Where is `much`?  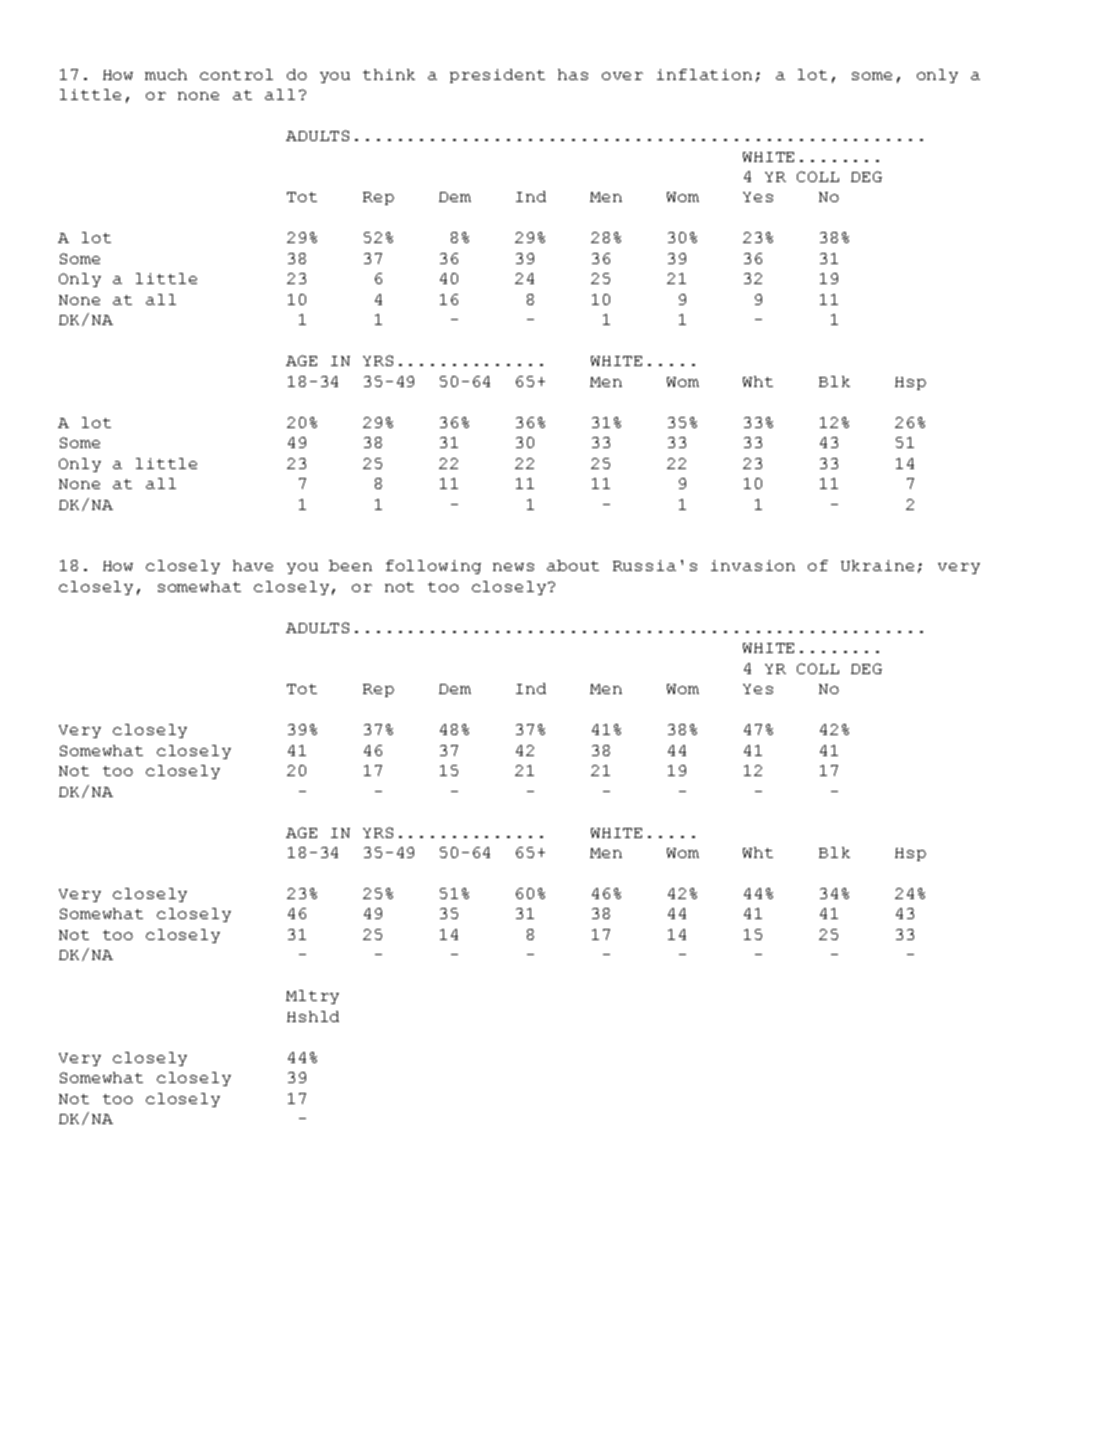
much is located at coordinates (166, 74).
